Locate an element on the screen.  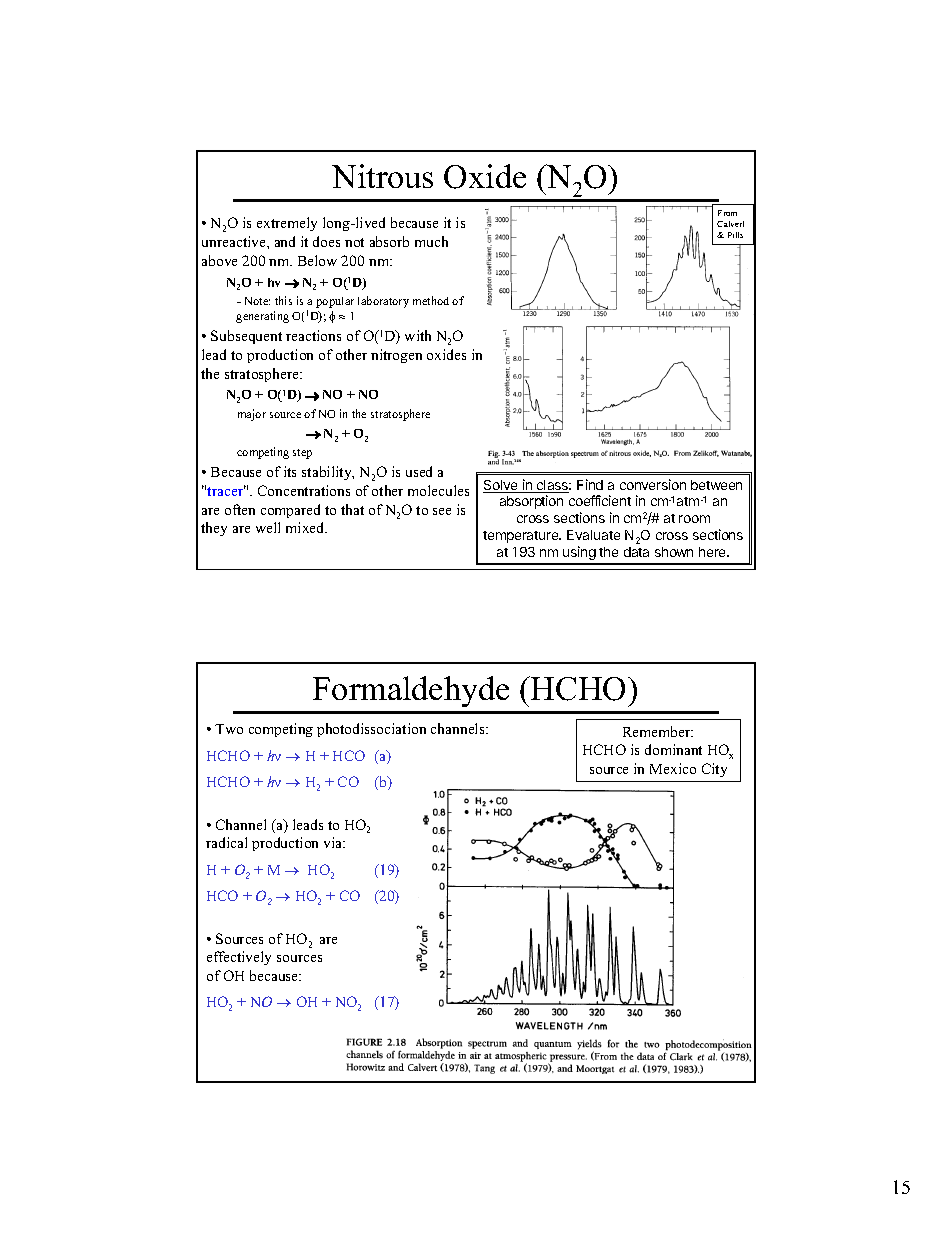
conversion is located at coordinates (653, 484).
